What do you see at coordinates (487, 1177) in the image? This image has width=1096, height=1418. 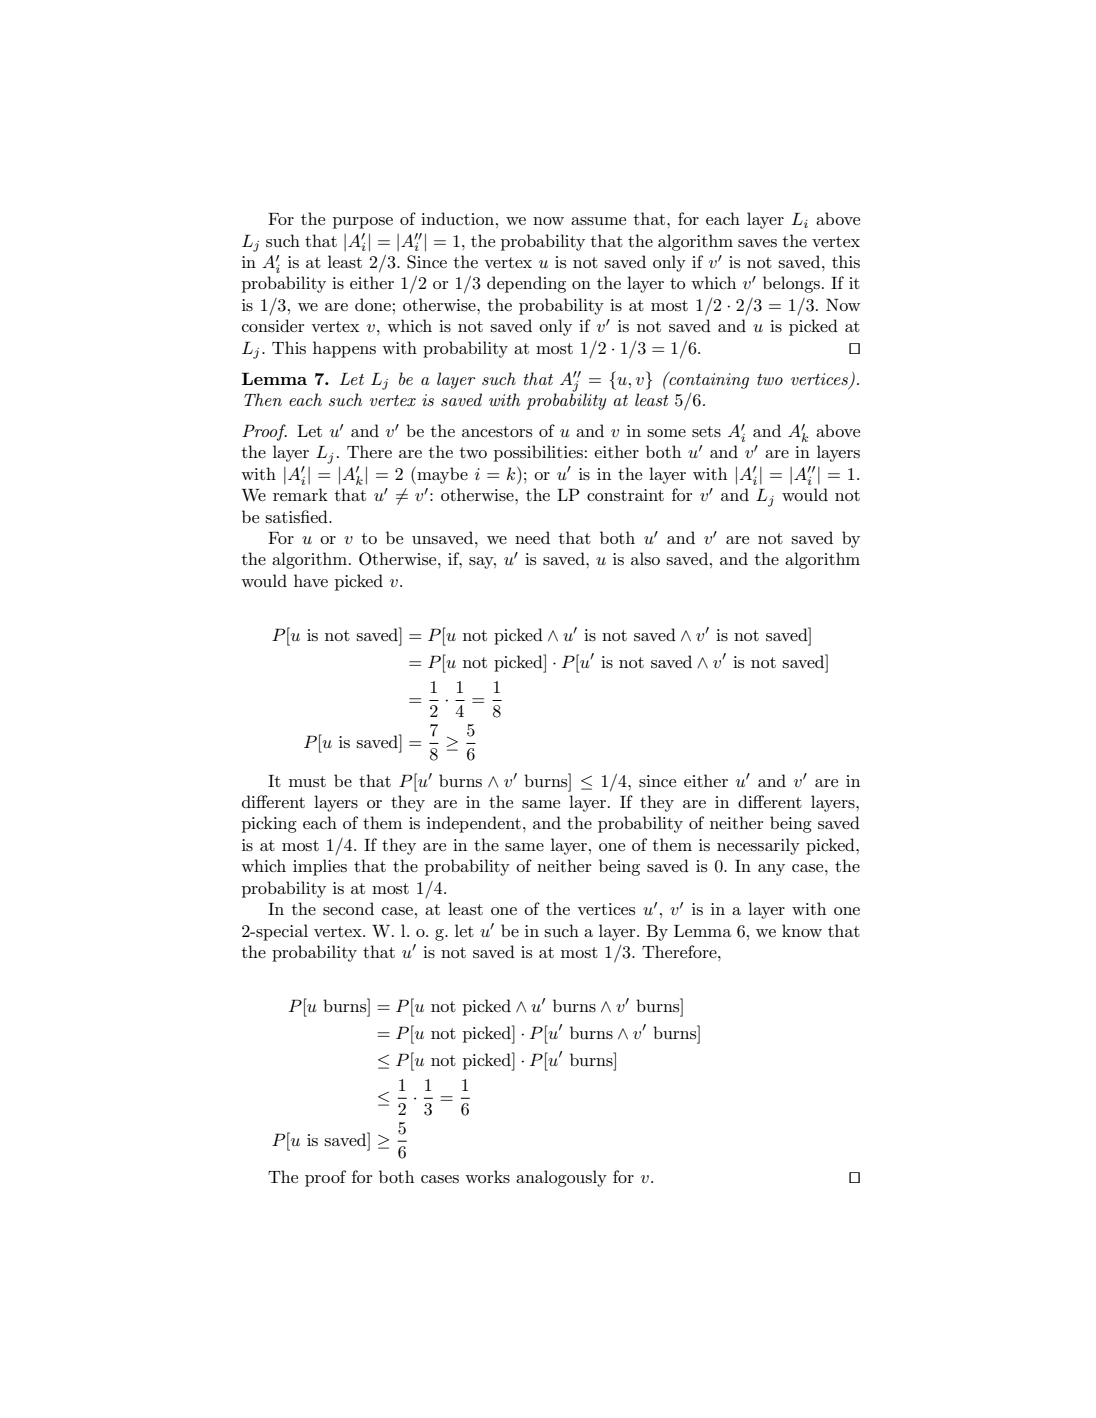 I see `works` at bounding box center [487, 1177].
